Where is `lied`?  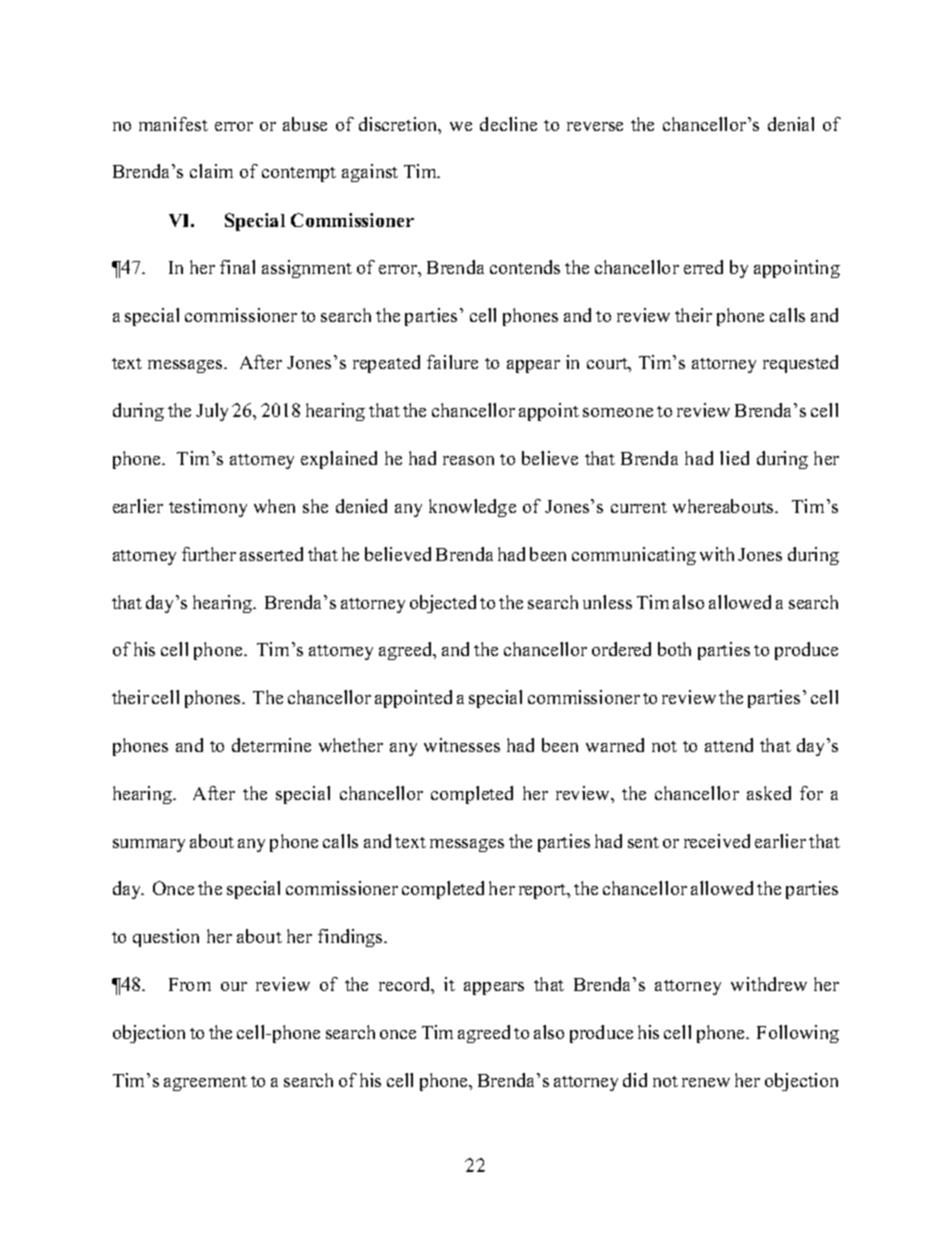
lied is located at coordinates (734, 458).
